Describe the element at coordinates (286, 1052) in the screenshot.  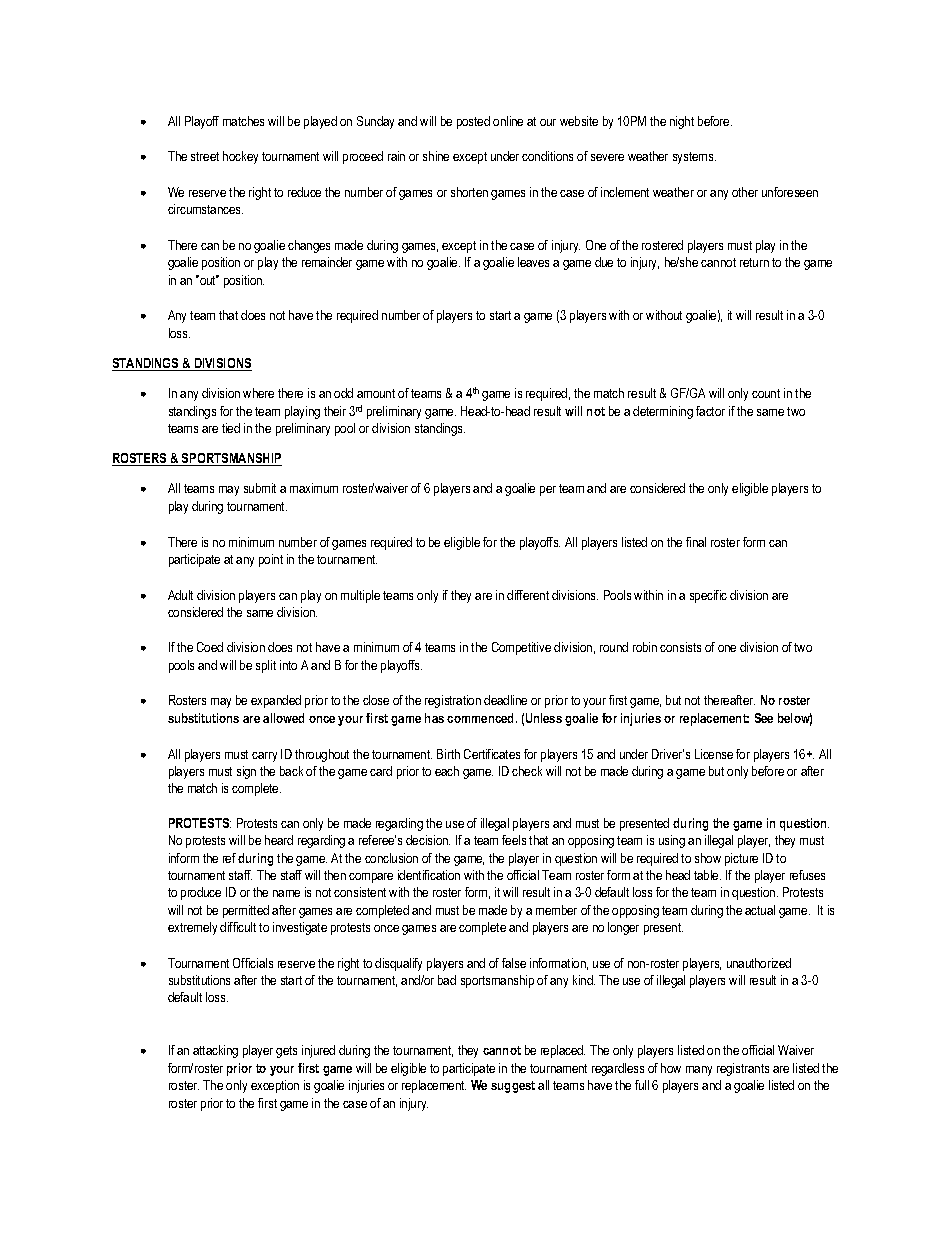
I see `gets` at that location.
